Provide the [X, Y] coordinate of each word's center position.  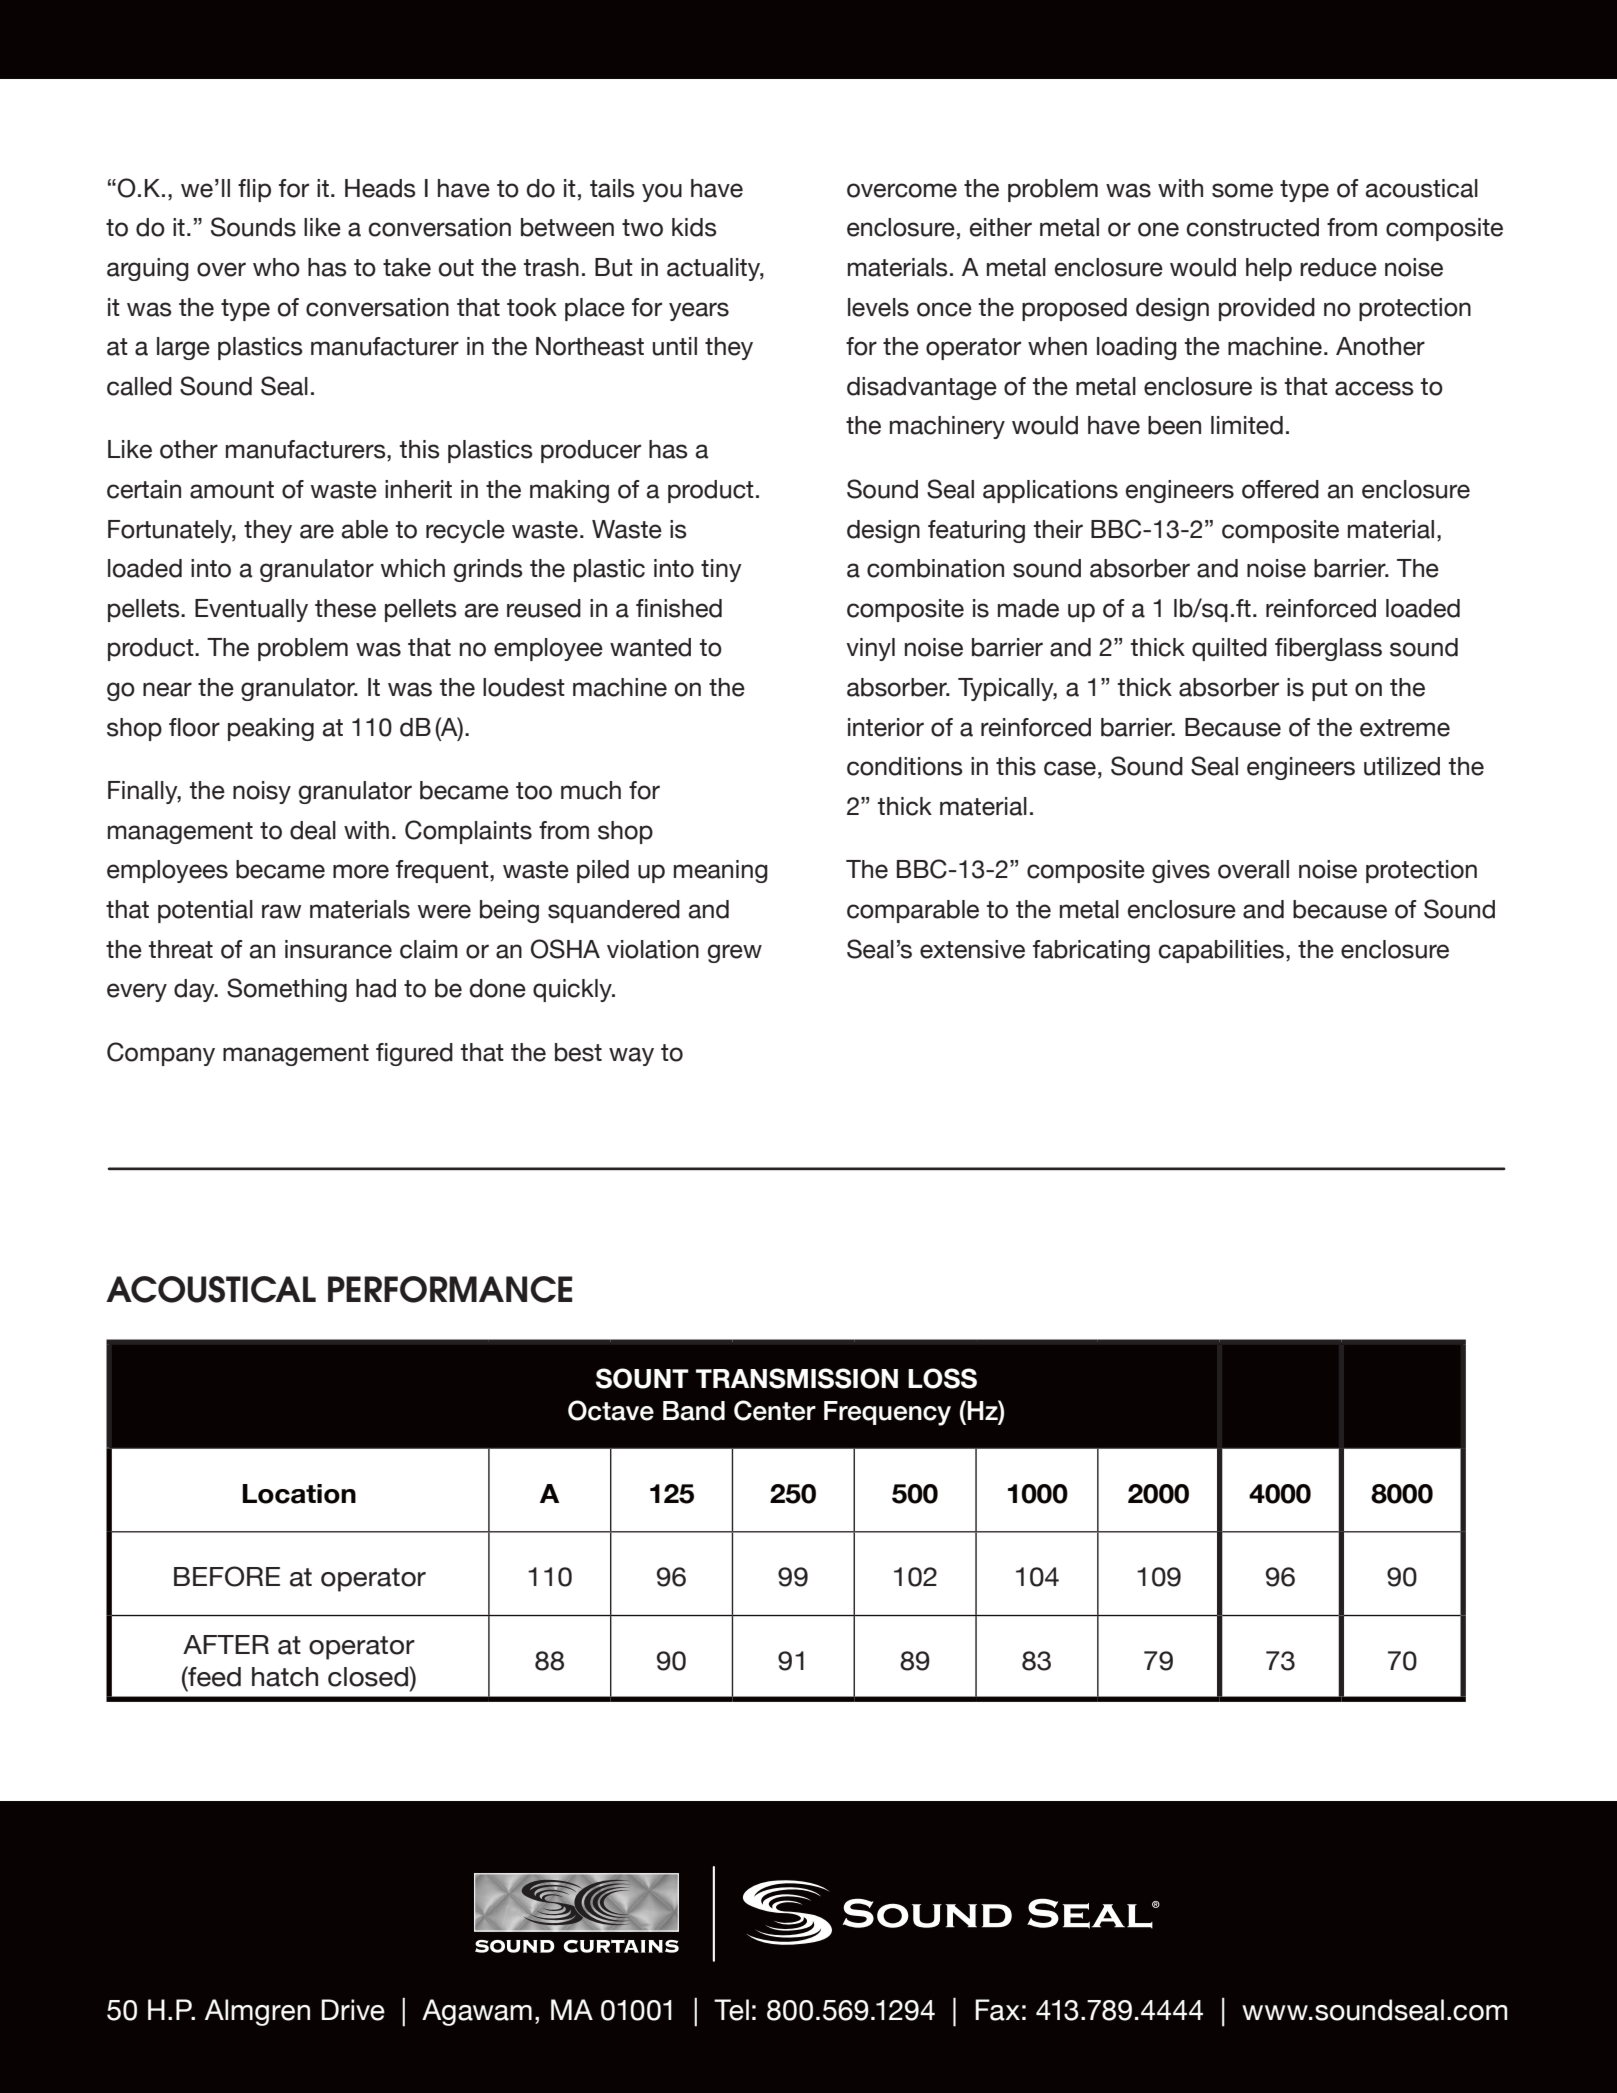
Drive [353, 2010]
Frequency [887, 1413]
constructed [1253, 227]
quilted [1229, 649]
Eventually [251, 610]
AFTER [226, 1644]
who [276, 267]
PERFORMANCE [450, 1289]
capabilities [1221, 951]
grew [735, 953]
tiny [721, 570]
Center [775, 1410]
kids [694, 227]
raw [281, 911]
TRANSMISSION [797, 1378]
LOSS [942, 1378]
